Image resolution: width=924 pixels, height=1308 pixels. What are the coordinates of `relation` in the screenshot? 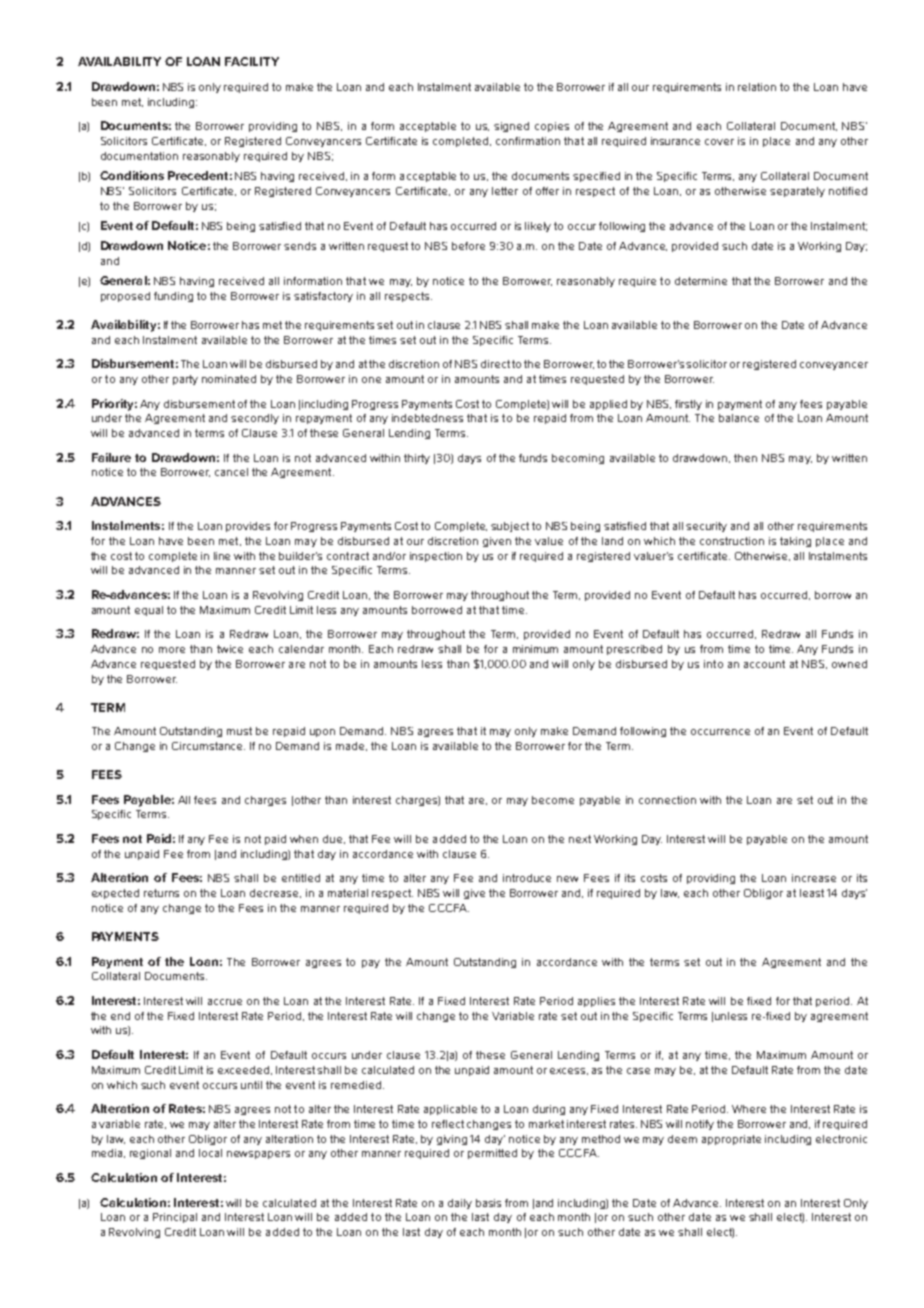 It's located at (757, 87).
